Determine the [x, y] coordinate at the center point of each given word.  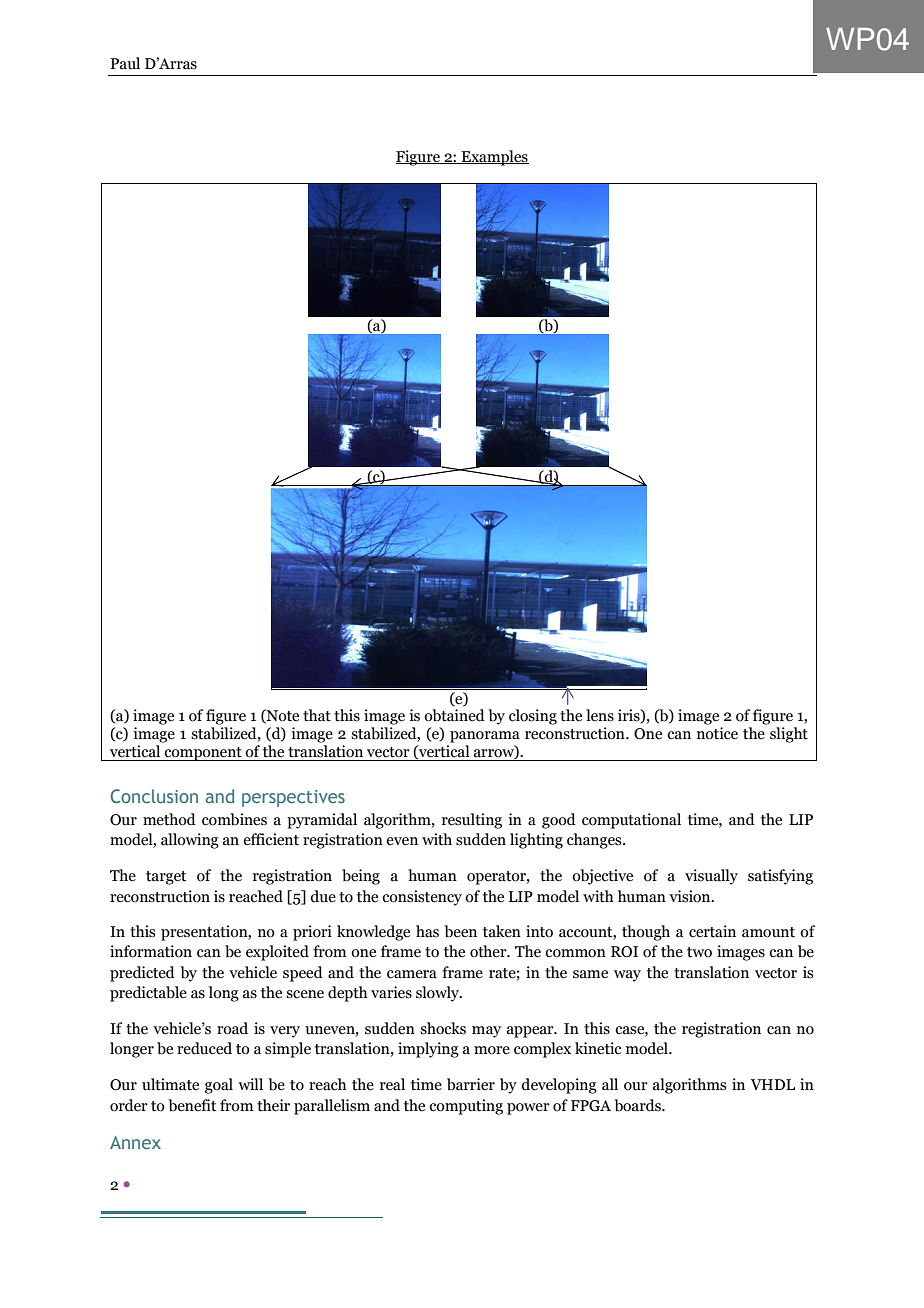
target [166, 878]
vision [691, 896]
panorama [485, 737]
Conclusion [154, 796]
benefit [192, 1105]
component [203, 754]
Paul [125, 63]
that [317, 715]
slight [789, 735]
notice [717, 733]
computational [631, 821]
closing [533, 717]
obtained [454, 715]
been [460, 931]
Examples [494, 158]
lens [600, 715]
